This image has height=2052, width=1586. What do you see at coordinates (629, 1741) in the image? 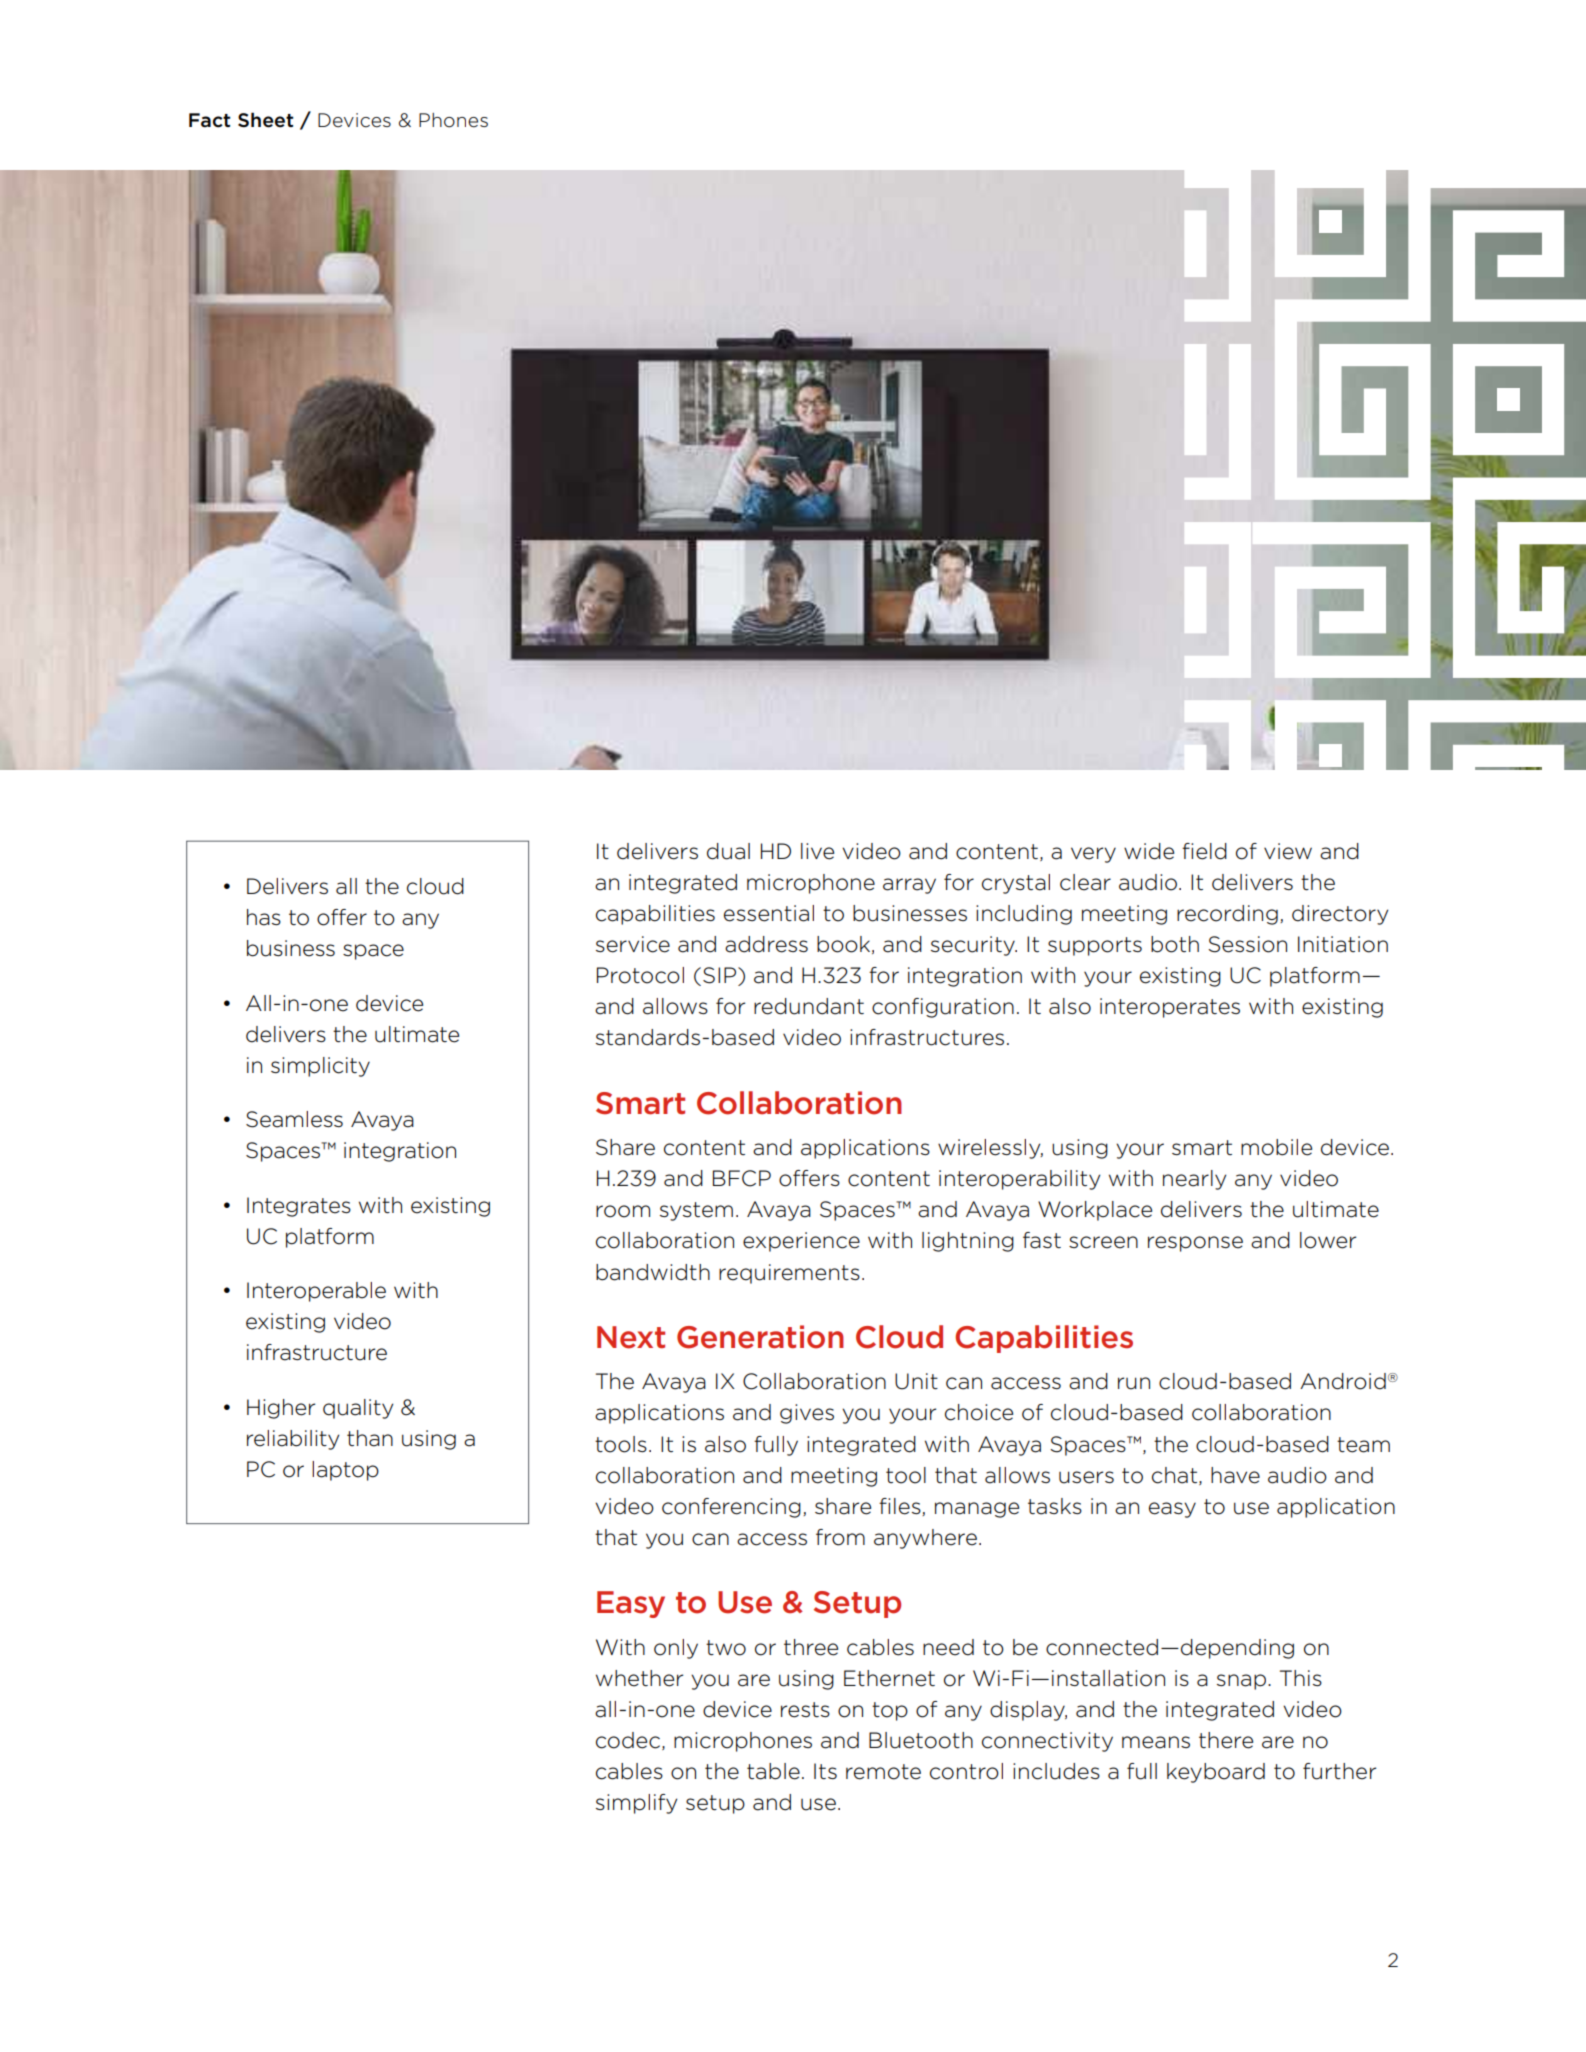
I see `codec` at bounding box center [629, 1741].
